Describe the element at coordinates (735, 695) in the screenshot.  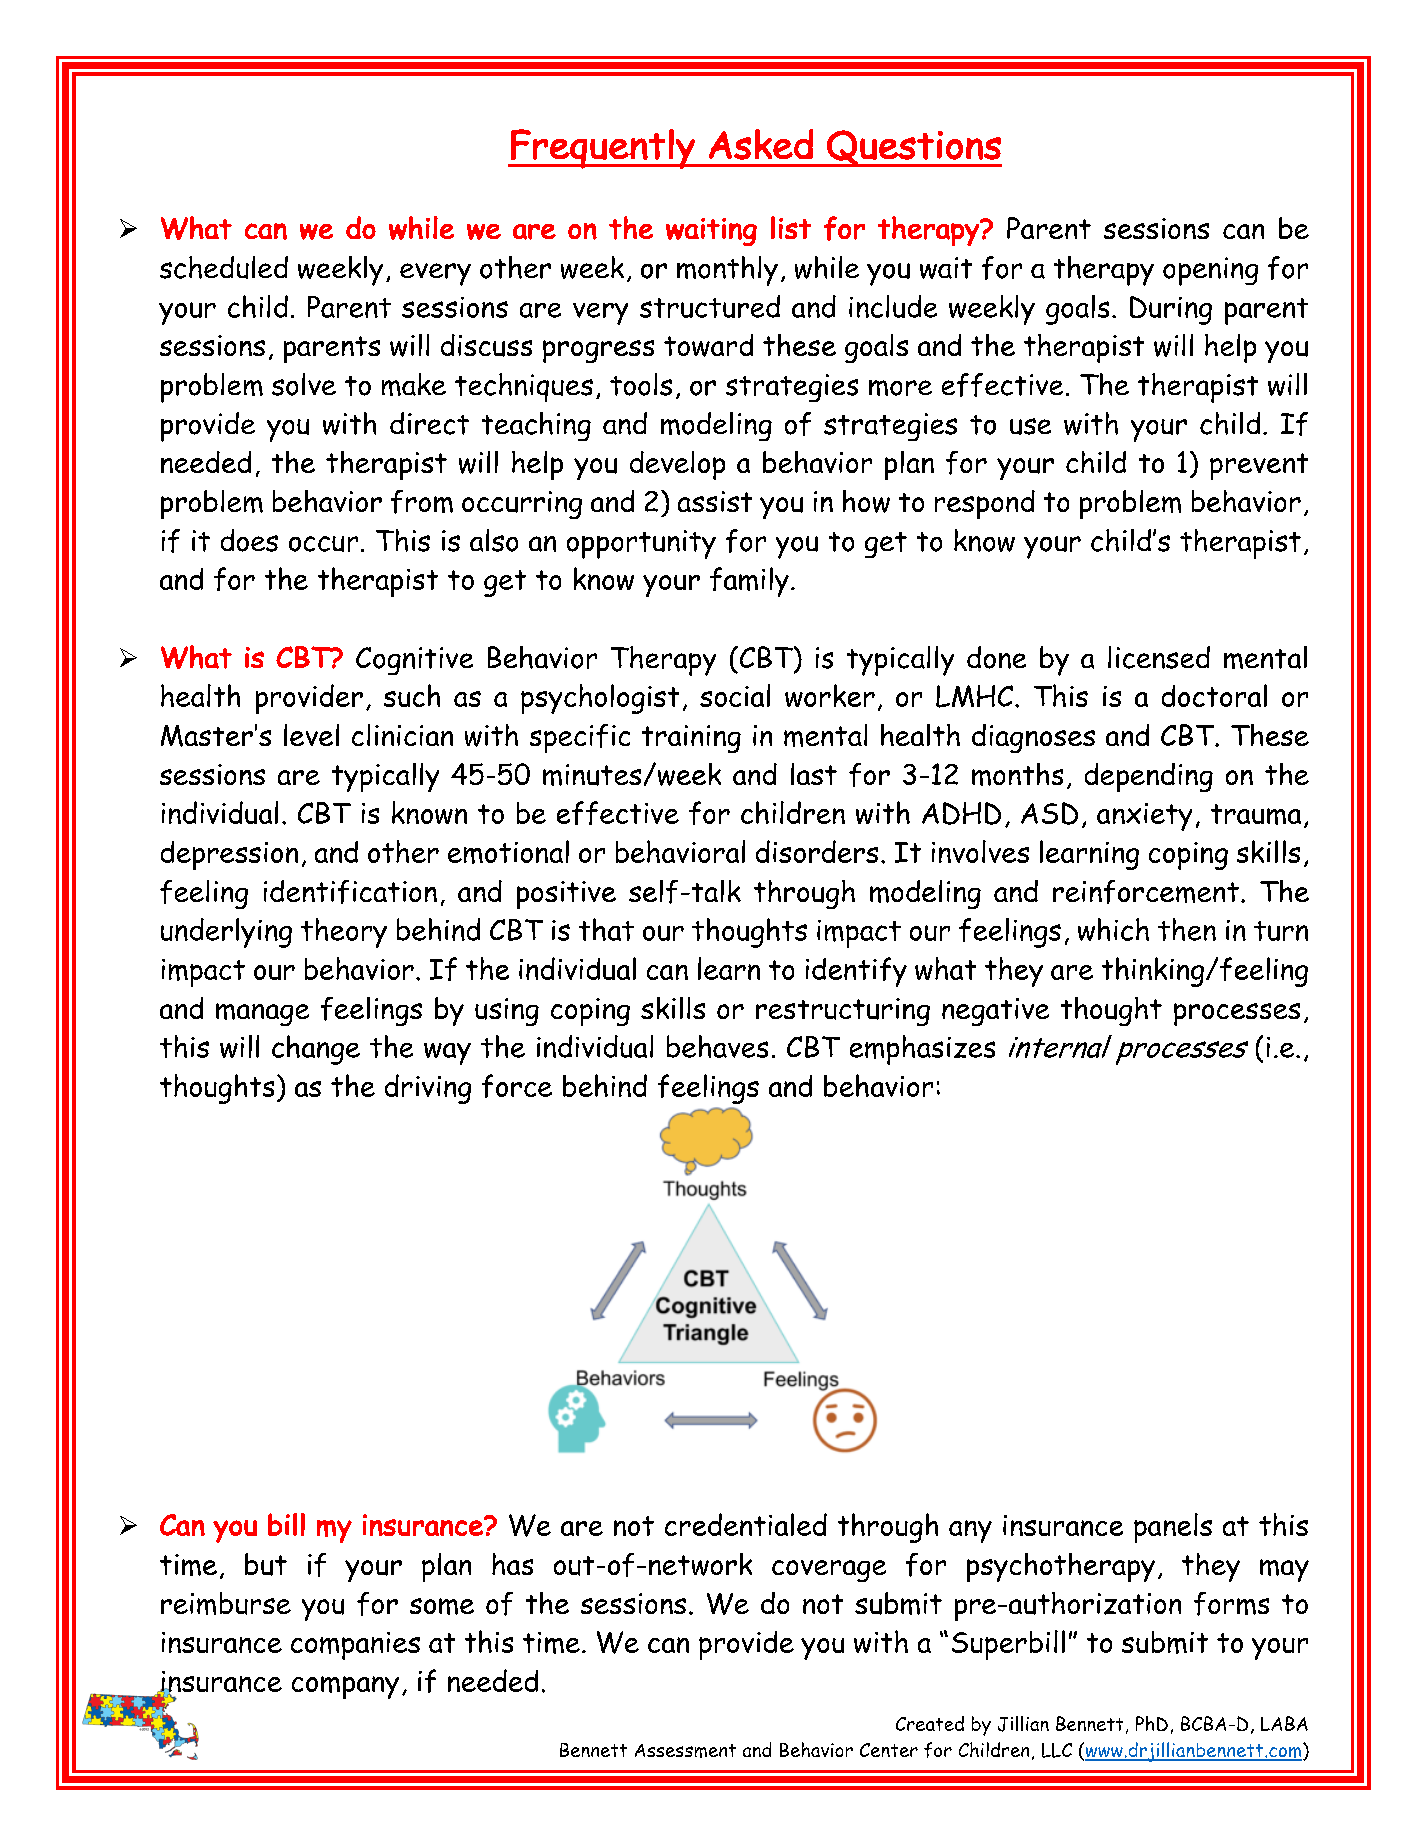
I see `social` at that location.
